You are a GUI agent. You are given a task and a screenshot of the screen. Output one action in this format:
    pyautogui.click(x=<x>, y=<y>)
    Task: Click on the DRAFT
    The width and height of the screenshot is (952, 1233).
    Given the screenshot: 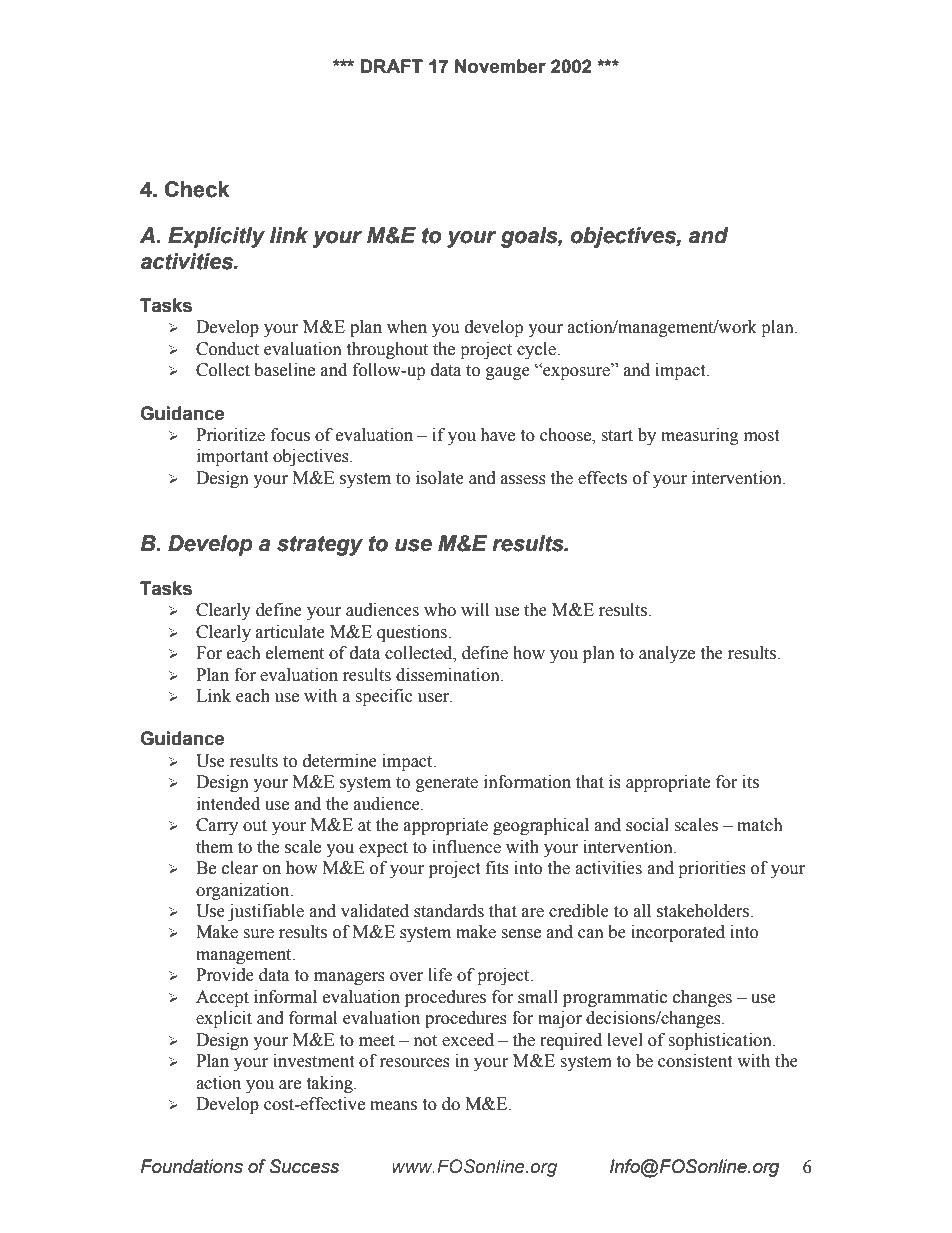 What is the action you would take?
    pyautogui.click(x=392, y=66)
